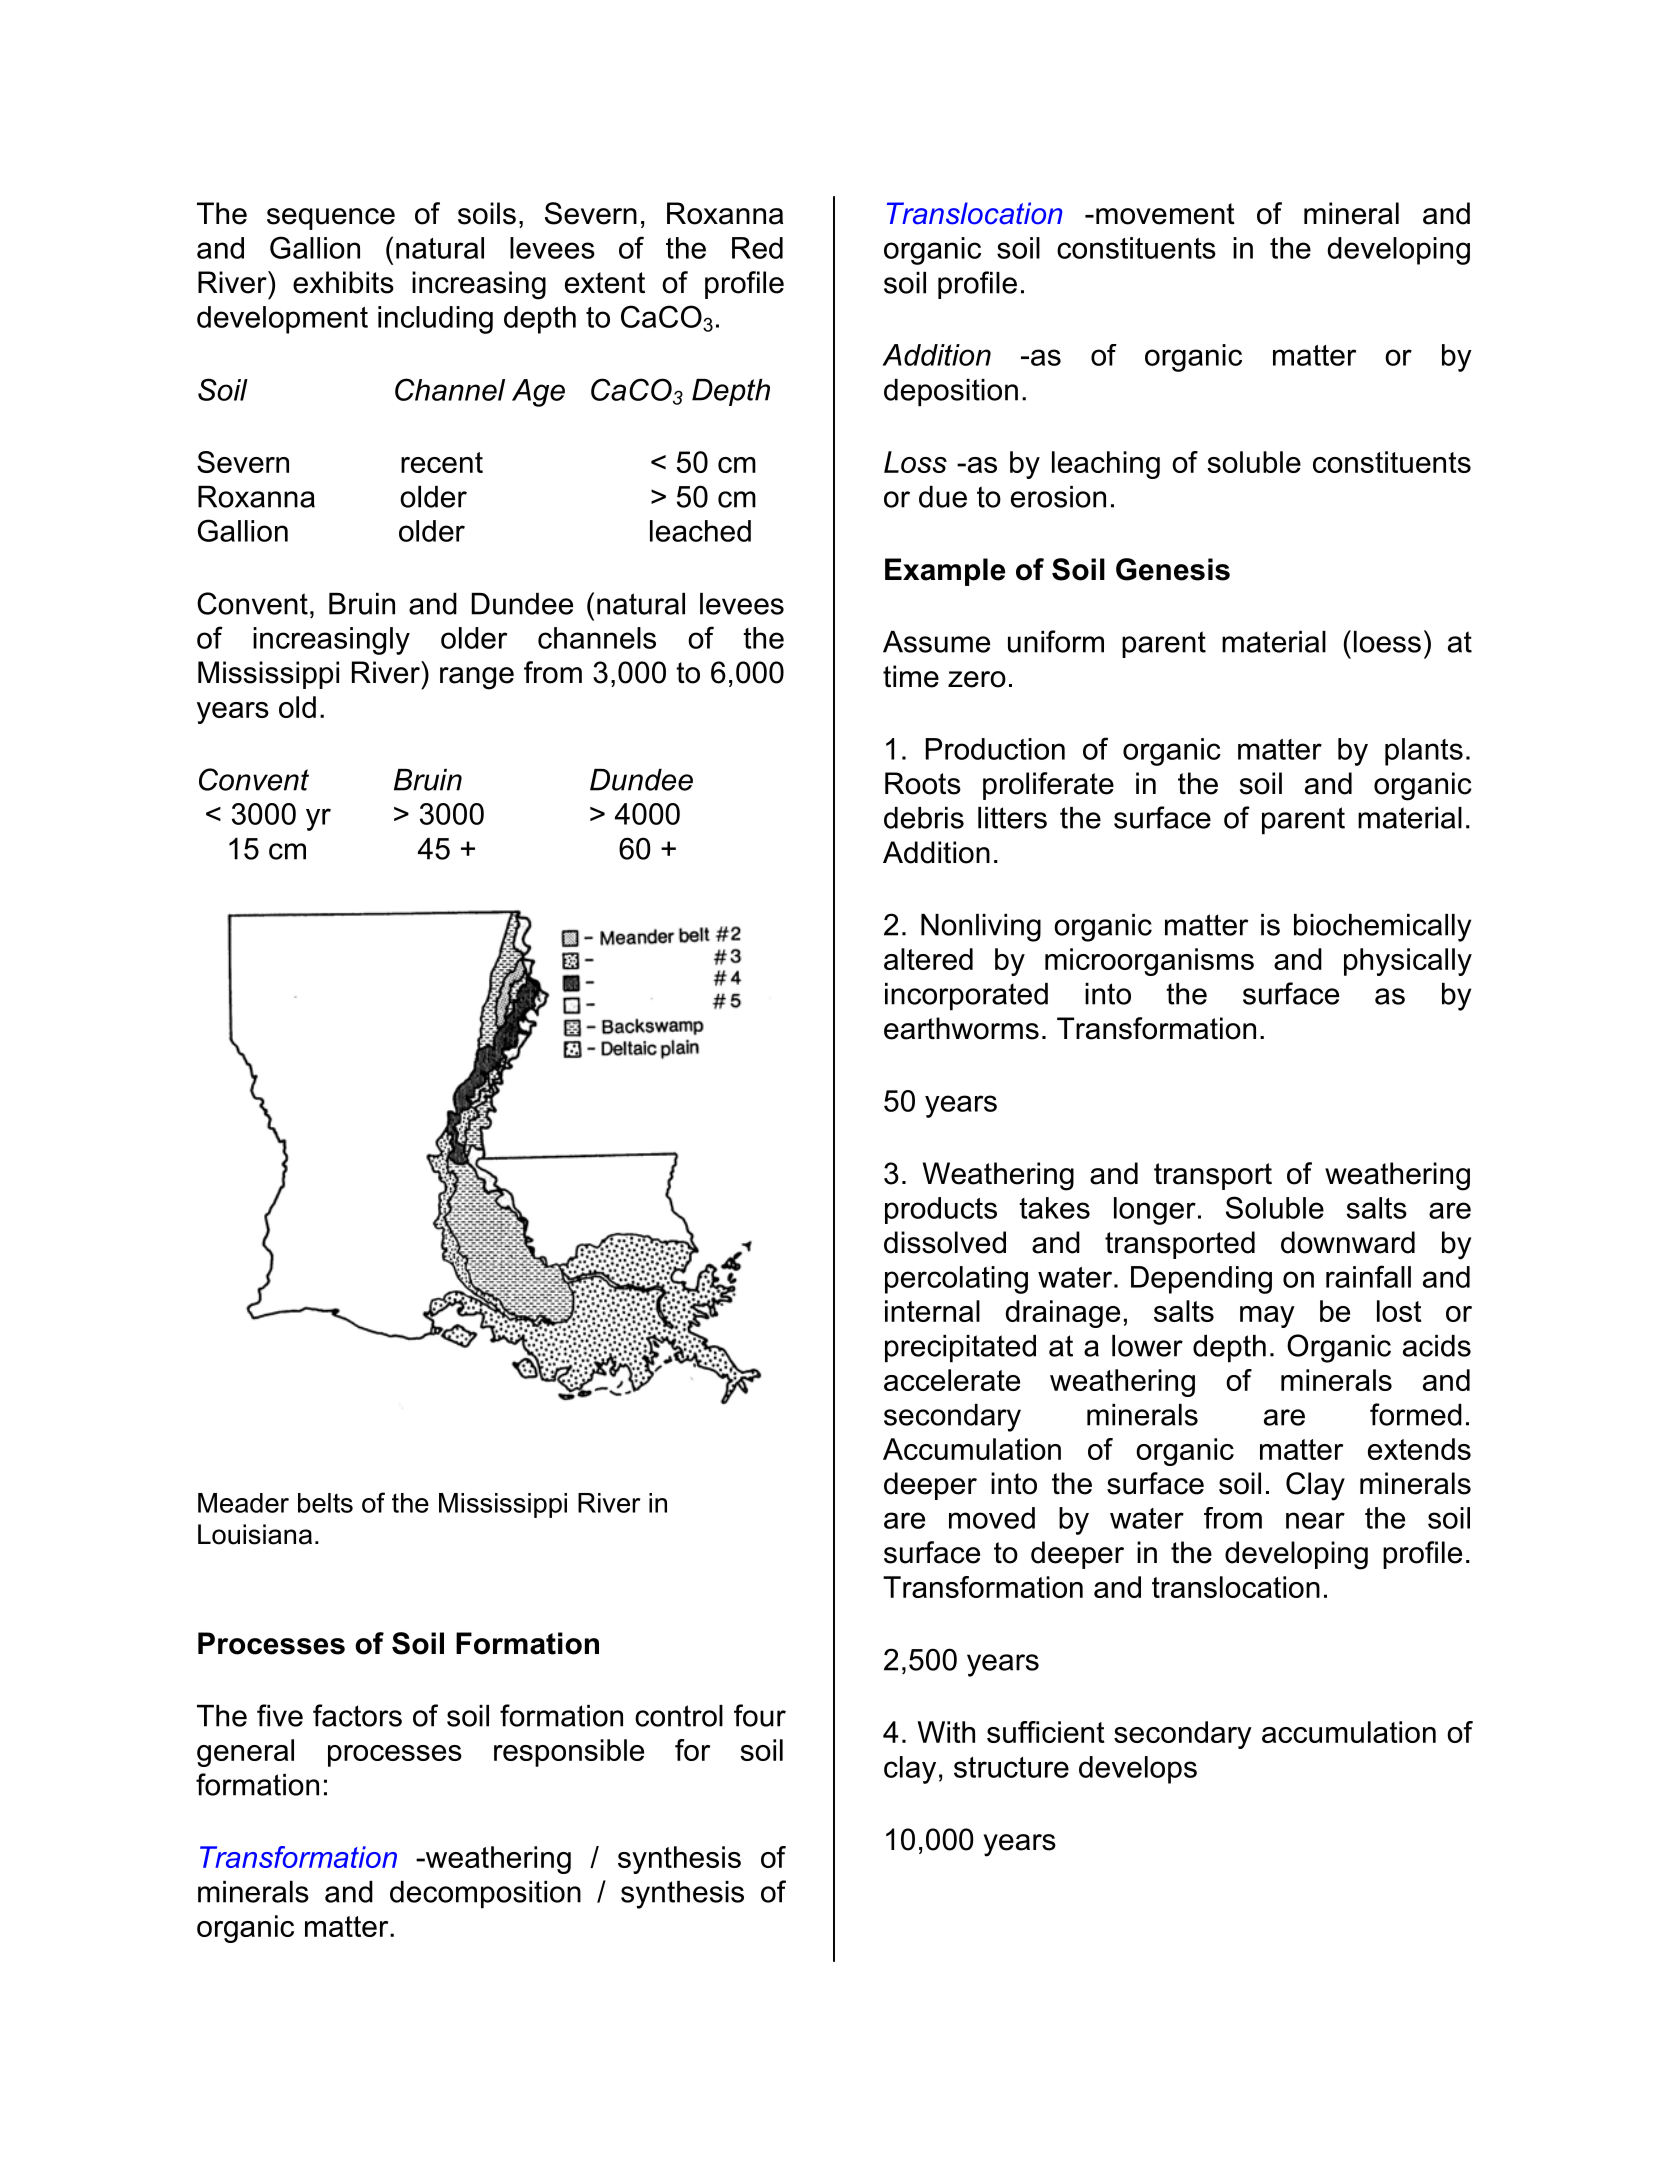 This screenshot has width=1668, height=2158. What do you see at coordinates (1315, 1520) in the screenshot?
I see `near` at bounding box center [1315, 1520].
